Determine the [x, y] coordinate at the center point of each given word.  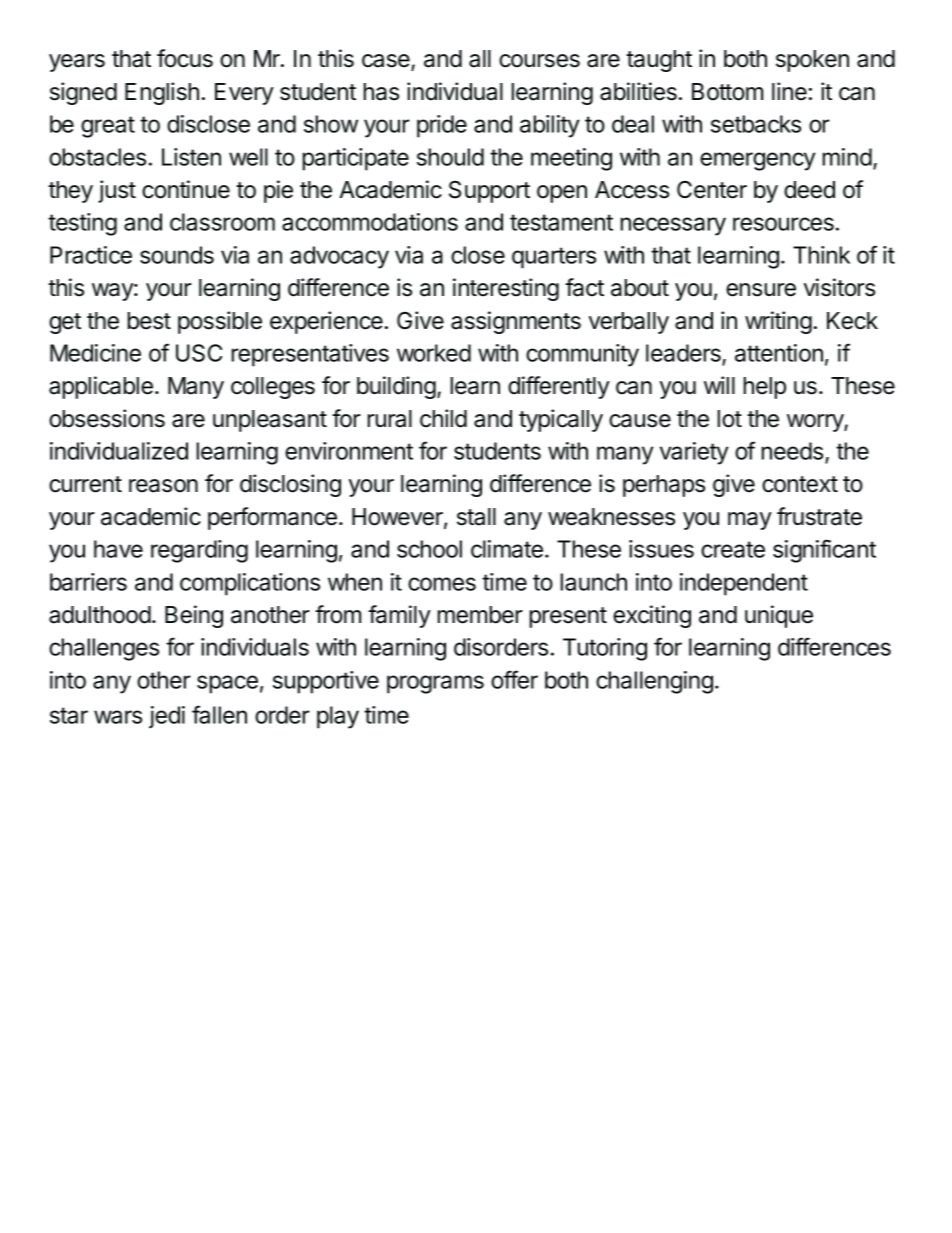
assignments [516, 322]
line [789, 91]
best [149, 321]
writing [778, 322]
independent [744, 584]
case [387, 62]
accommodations [370, 222]
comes [442, 584]
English [162, 93]
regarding [199, 551]
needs [793, 452]
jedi [167, 717]
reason [163, 486]
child [443, 418]
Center [712, 190]
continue [186, 189]
